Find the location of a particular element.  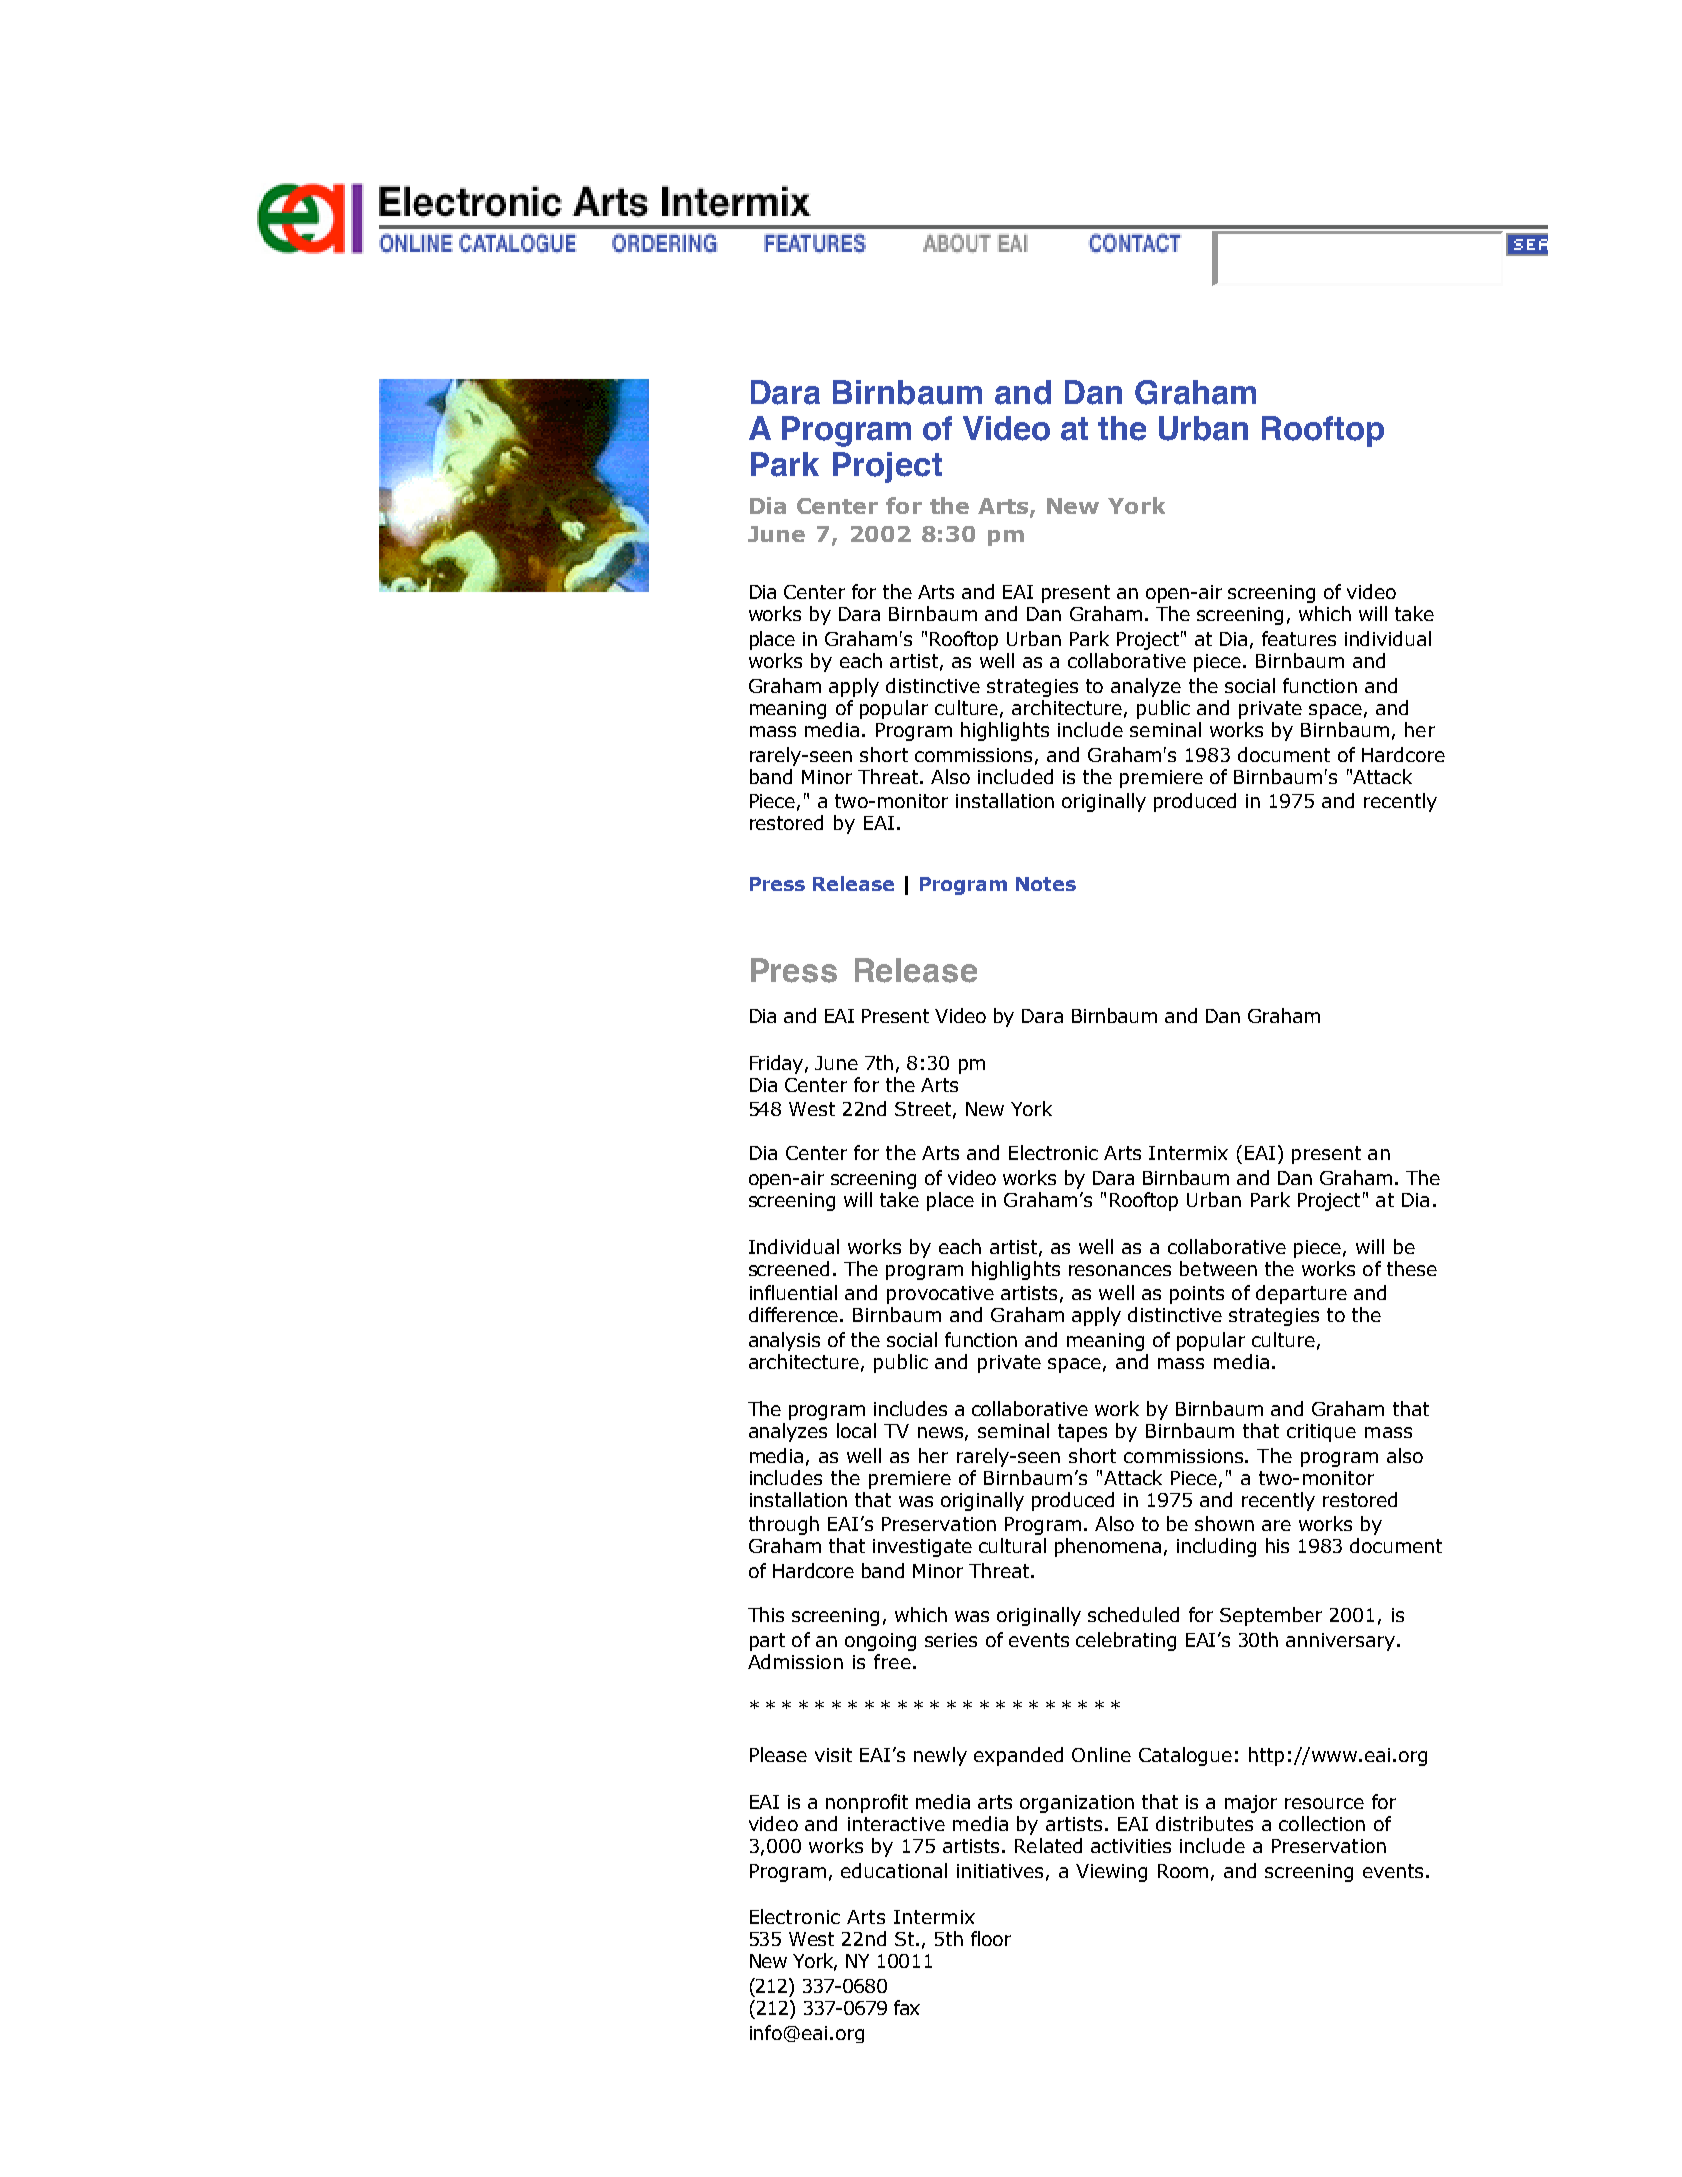

September is located at coordinates (1271, 1616).
